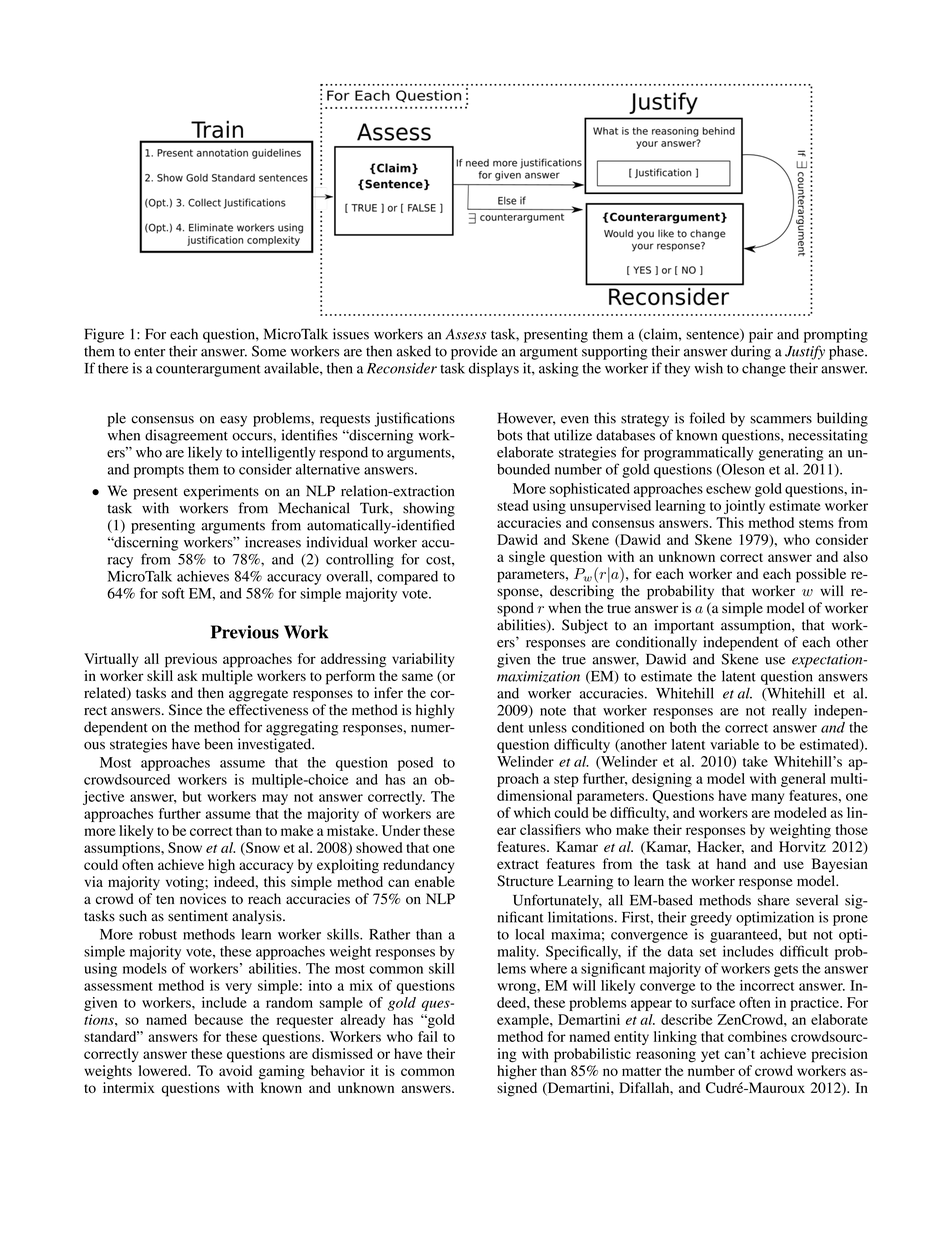  Describe the element at coordinates (173, 593) in the page. I see `soft` at that location.
